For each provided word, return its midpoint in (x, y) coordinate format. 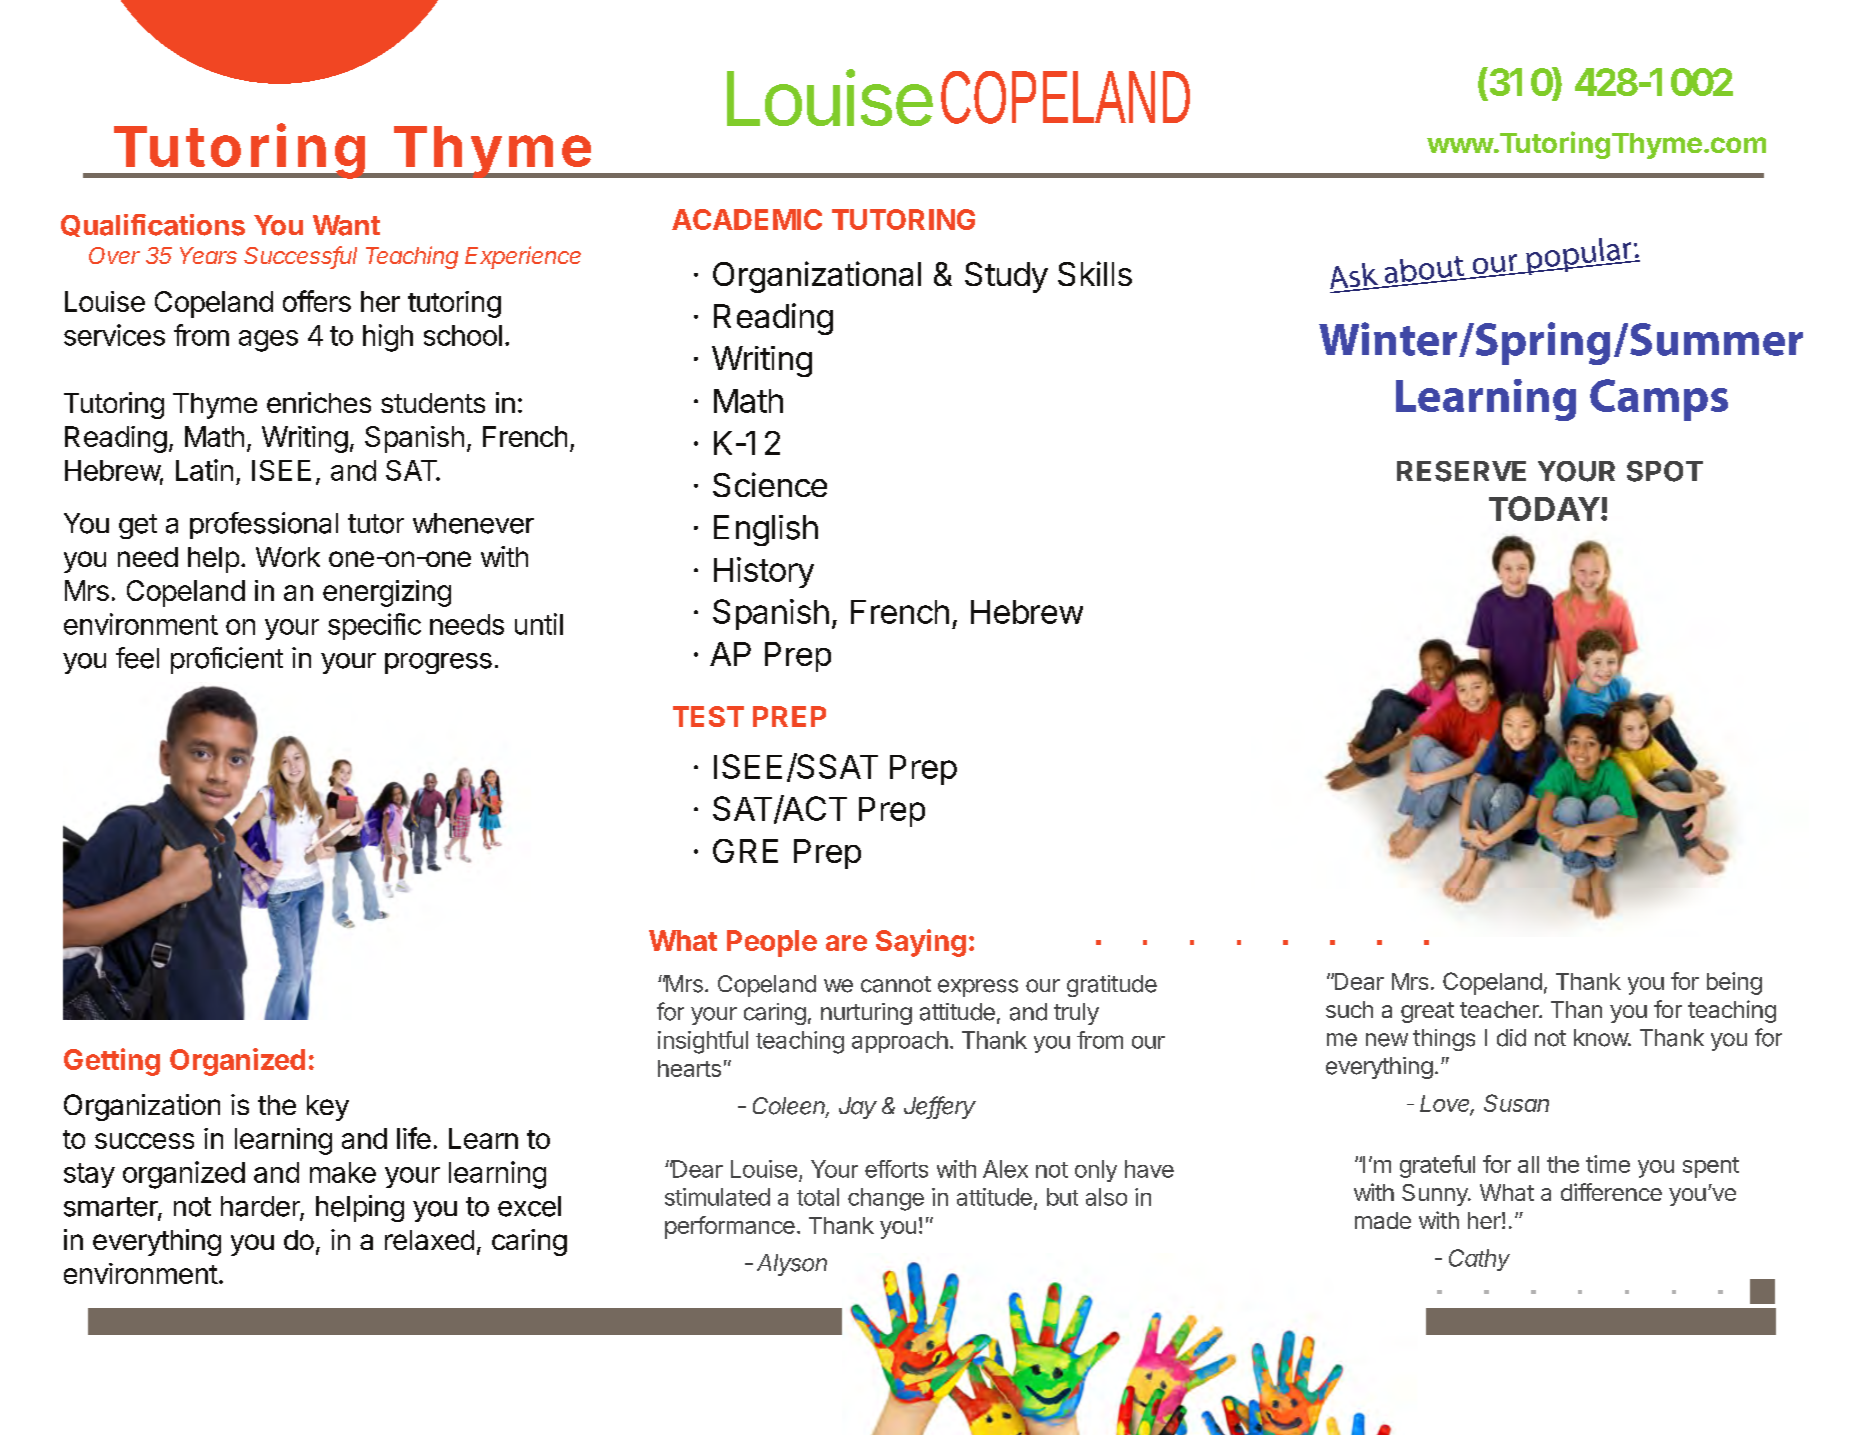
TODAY (1544, 508)
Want (346, 225)
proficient (227, 660)
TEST (708, 716)
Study (1006, 277)
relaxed (429, 1240)
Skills (1095, 273)
